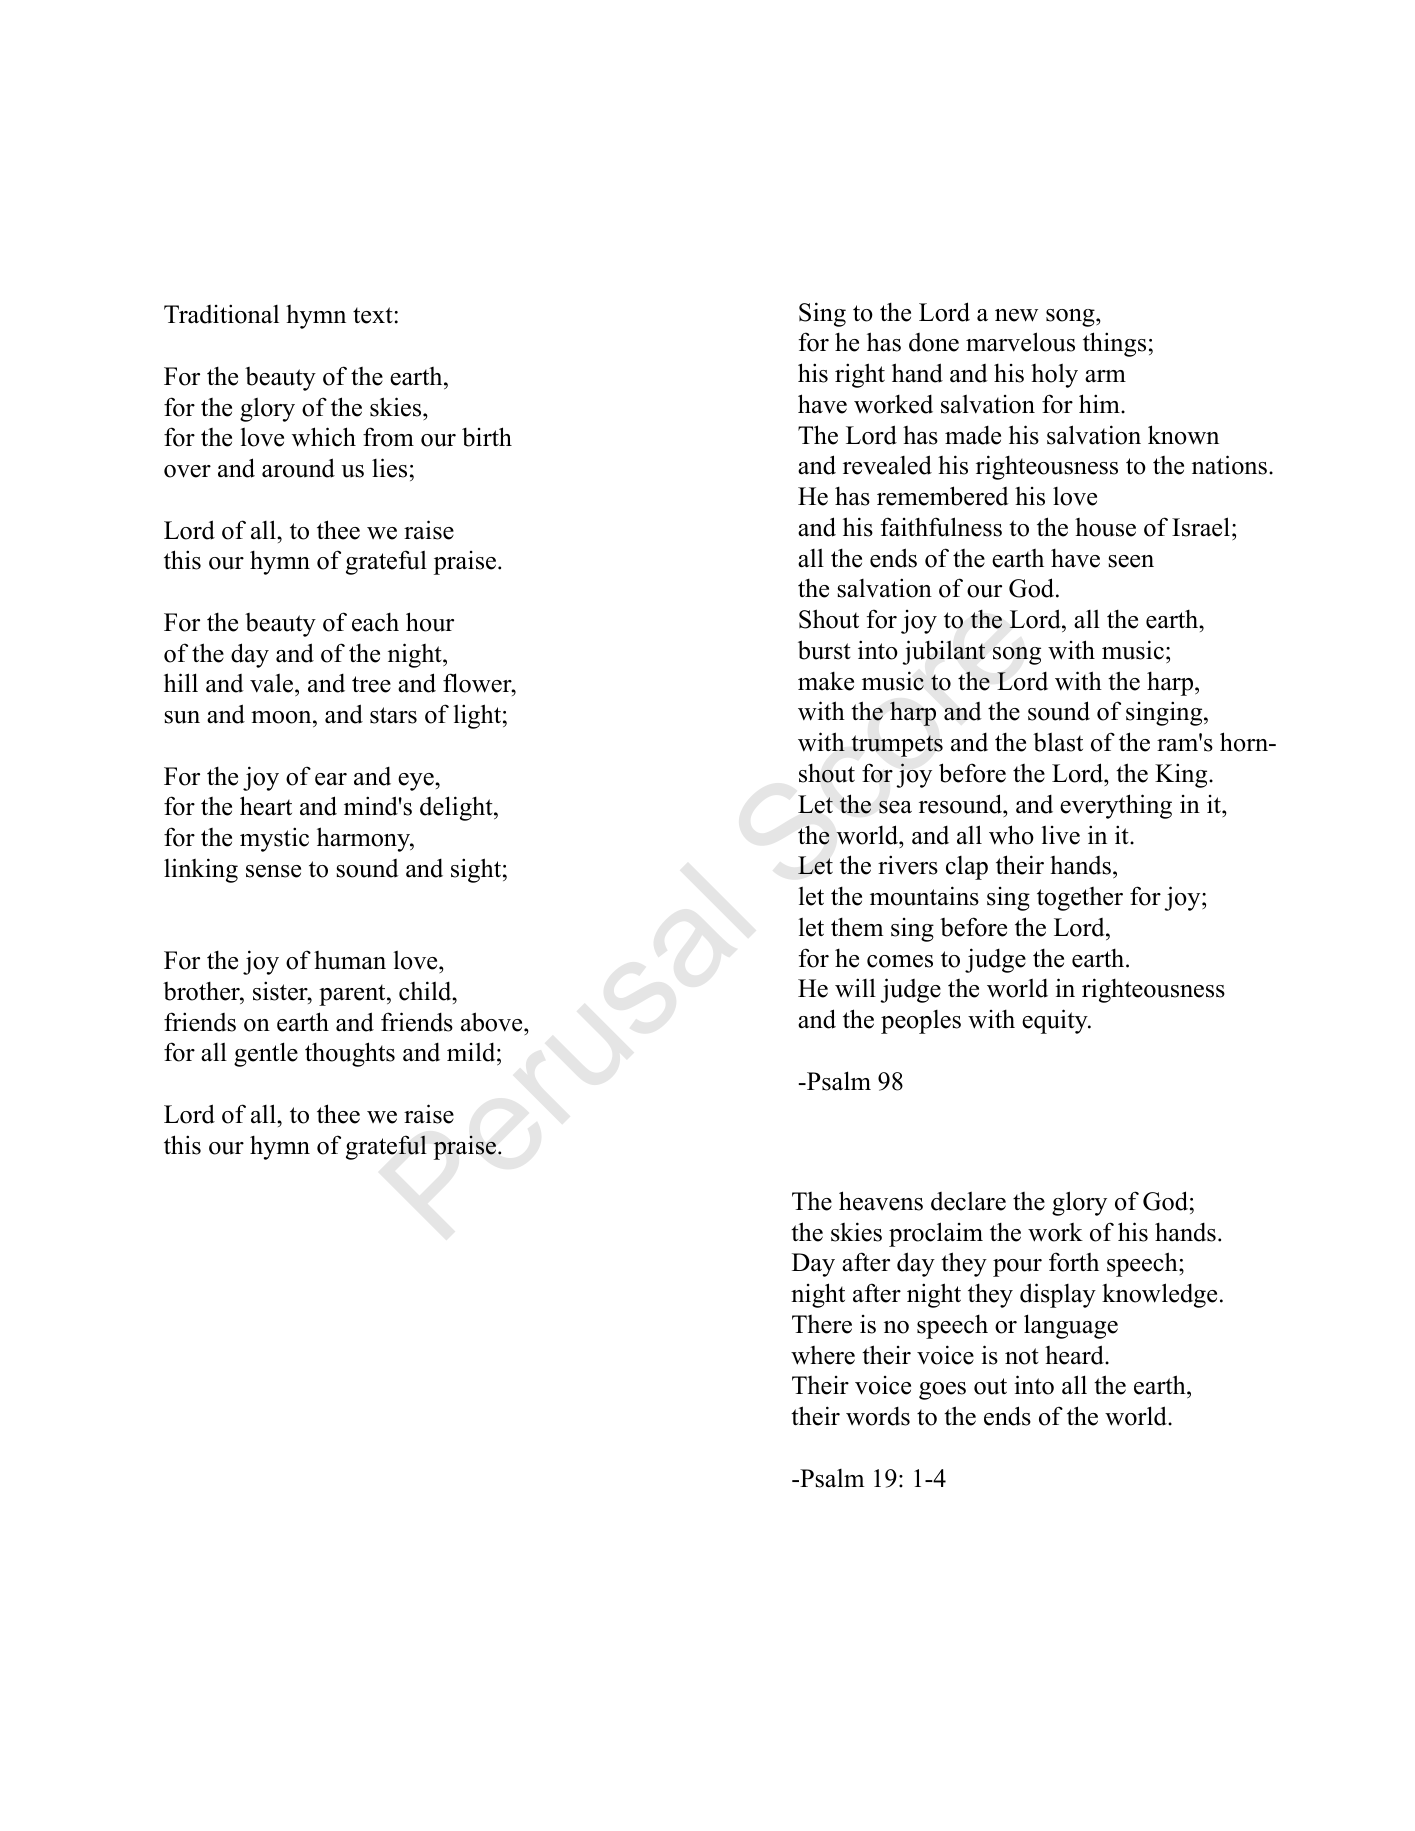 The width and height of the screenshot is (1415, 1831). I want to click on seen, so click(1131, 561).
